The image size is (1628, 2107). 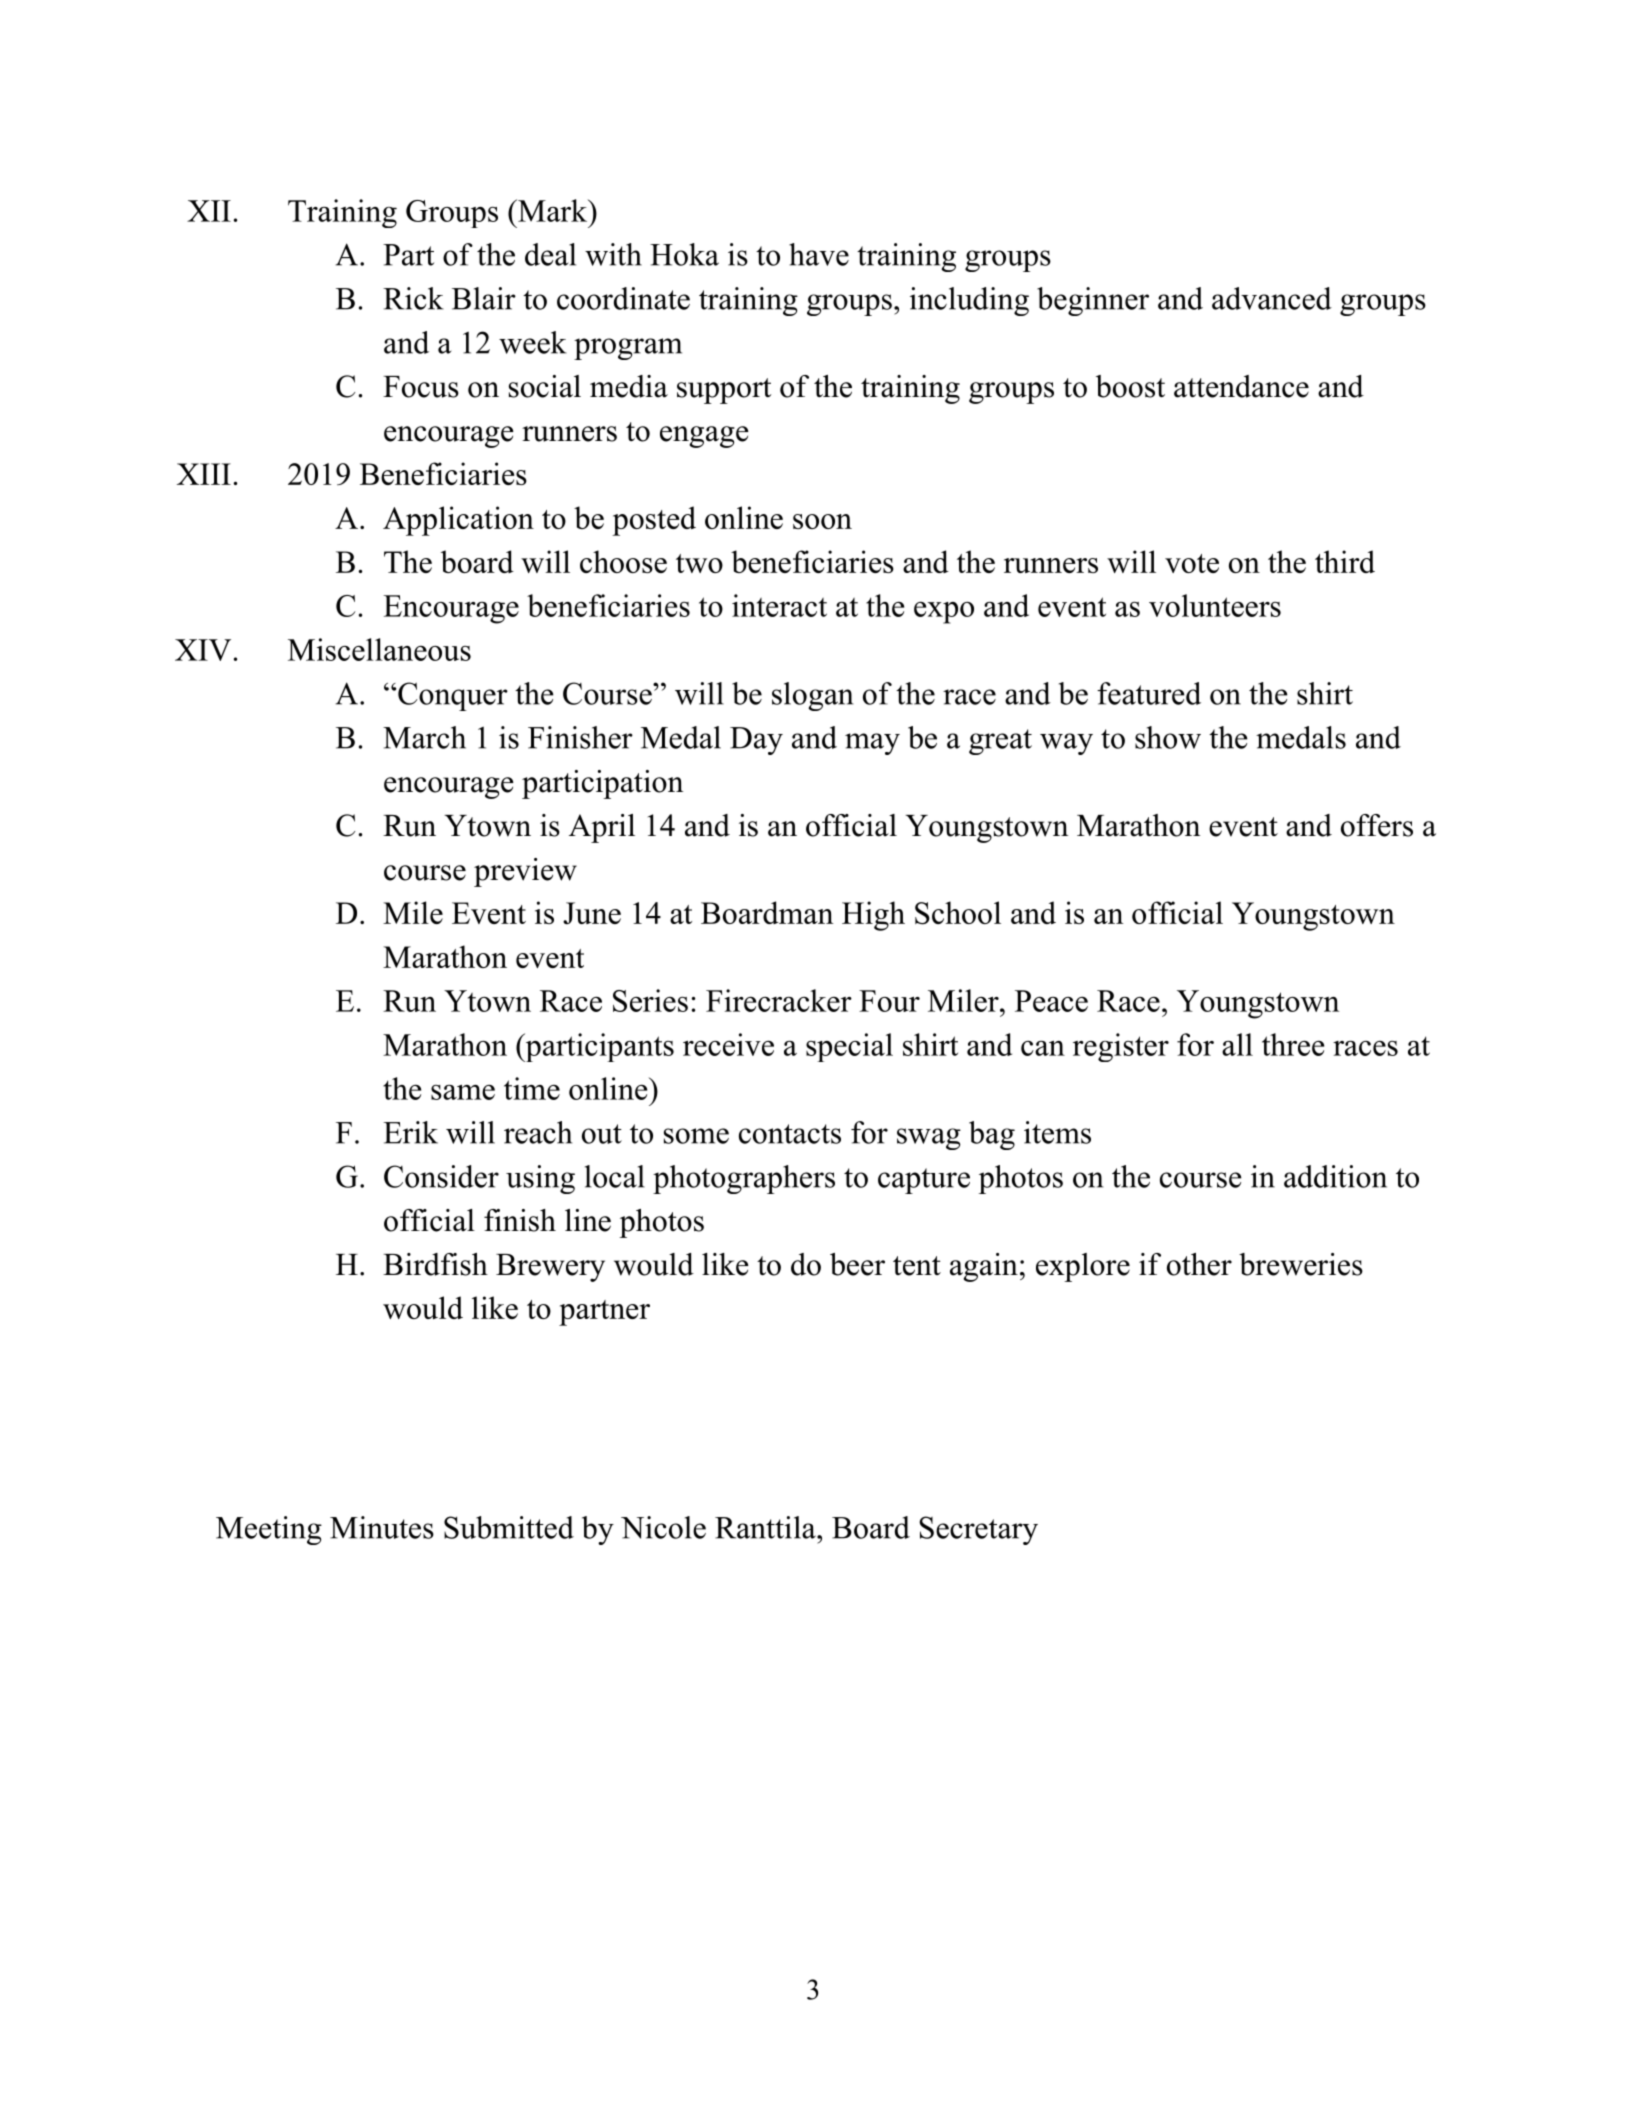 I want to click on Day, so click(x=756, y=741).
